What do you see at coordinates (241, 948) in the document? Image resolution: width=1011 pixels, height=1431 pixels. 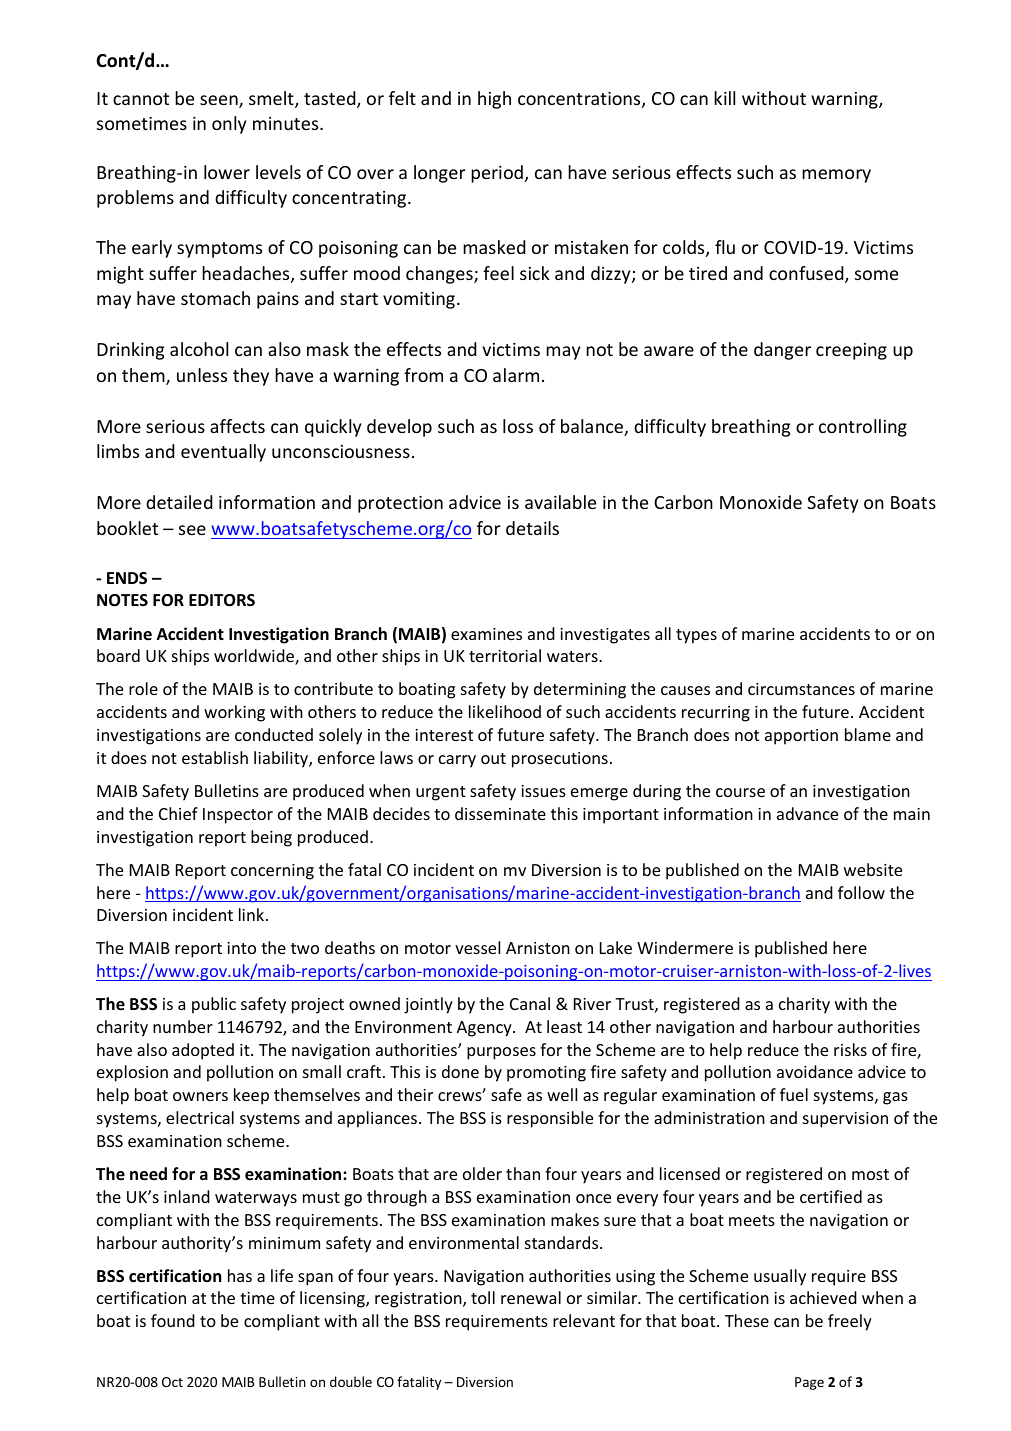 I see `into` at bounding box center [241, 948].
